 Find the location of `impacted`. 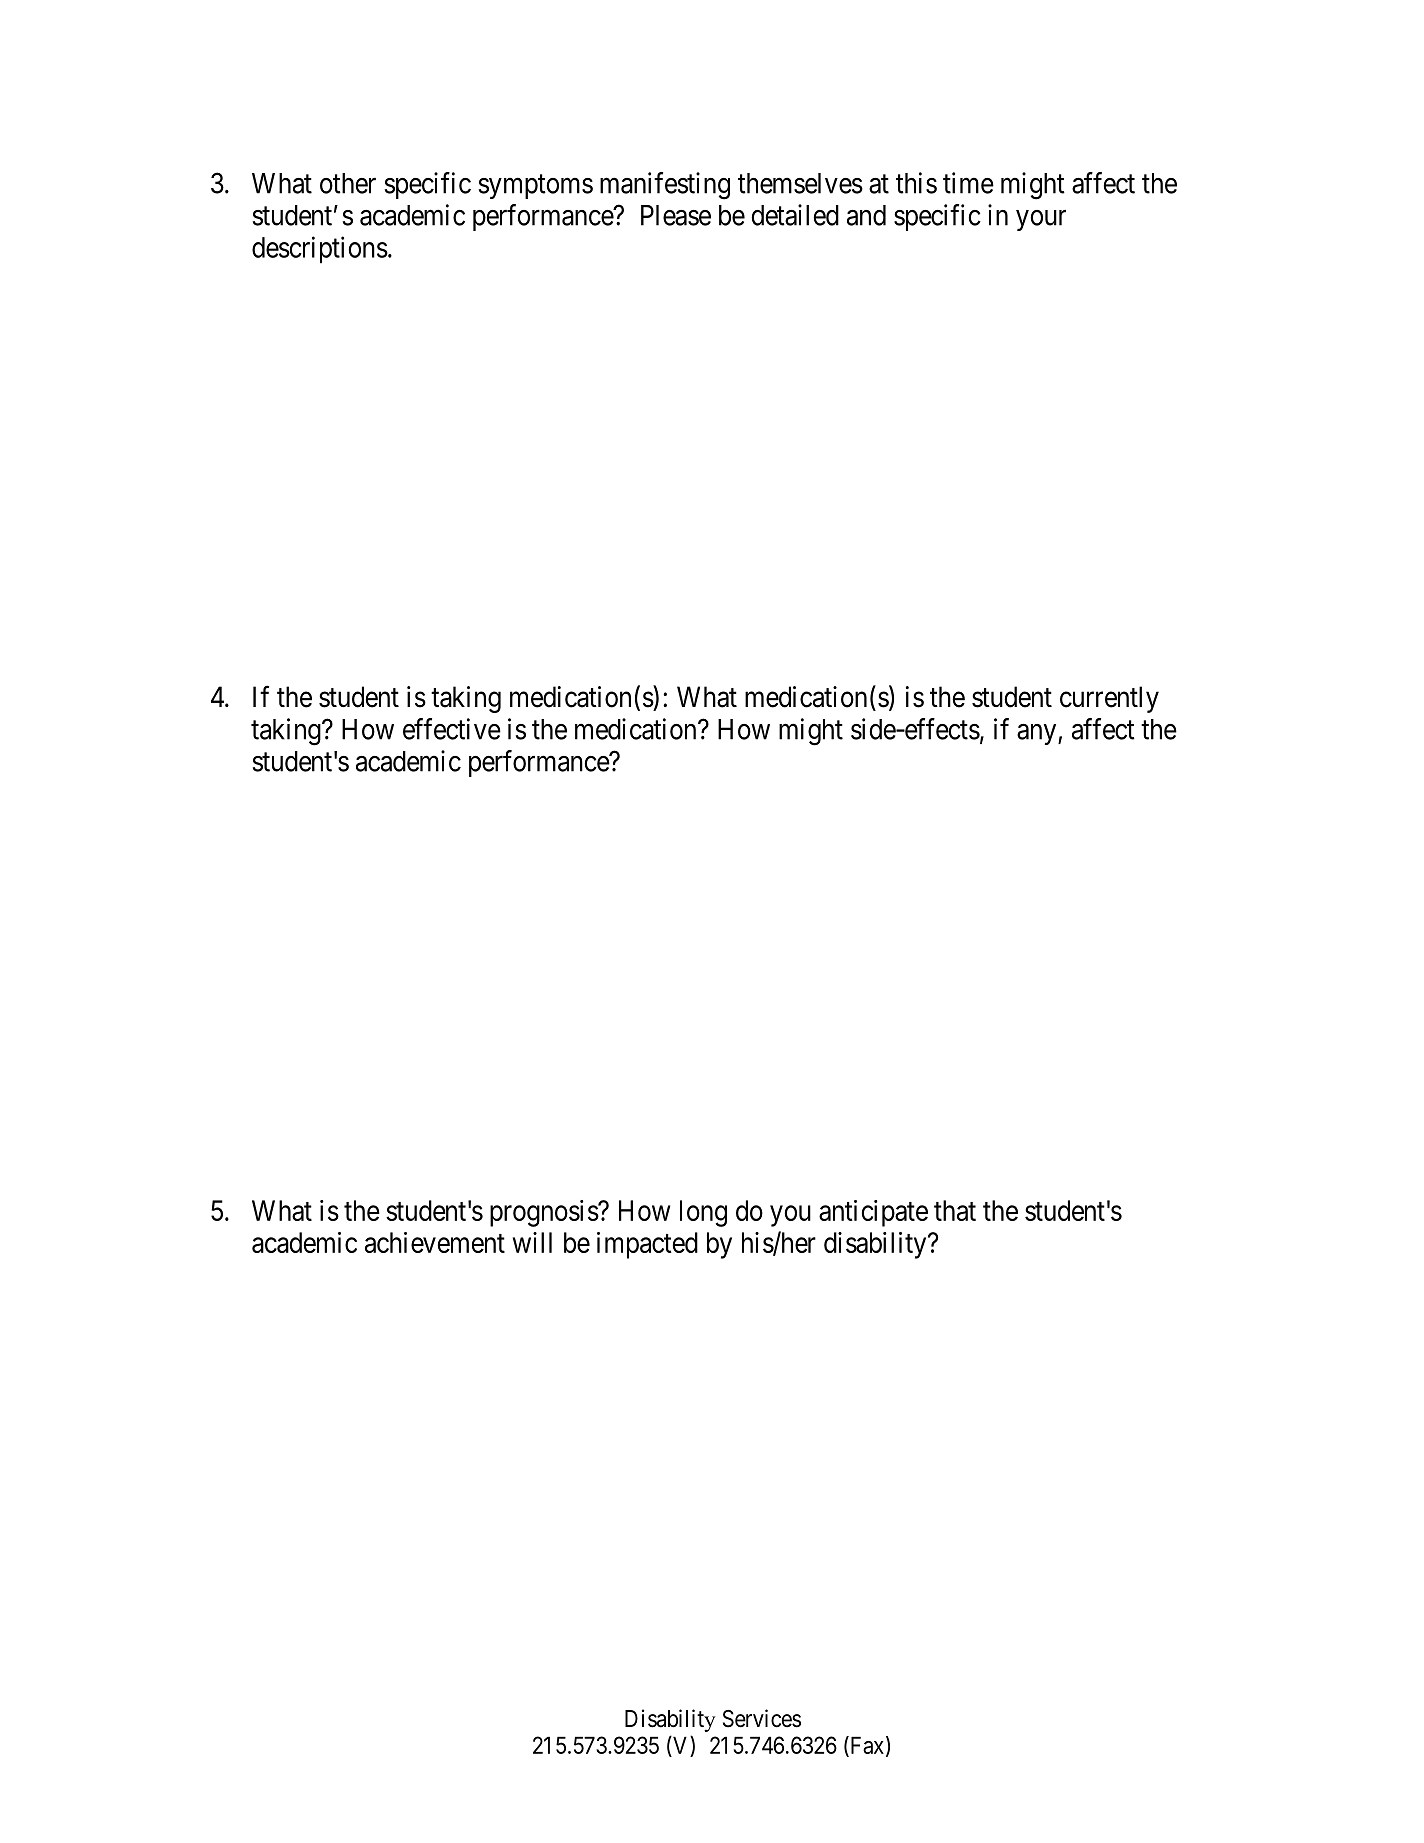

impacted is located at coordinates (647, 1245).
